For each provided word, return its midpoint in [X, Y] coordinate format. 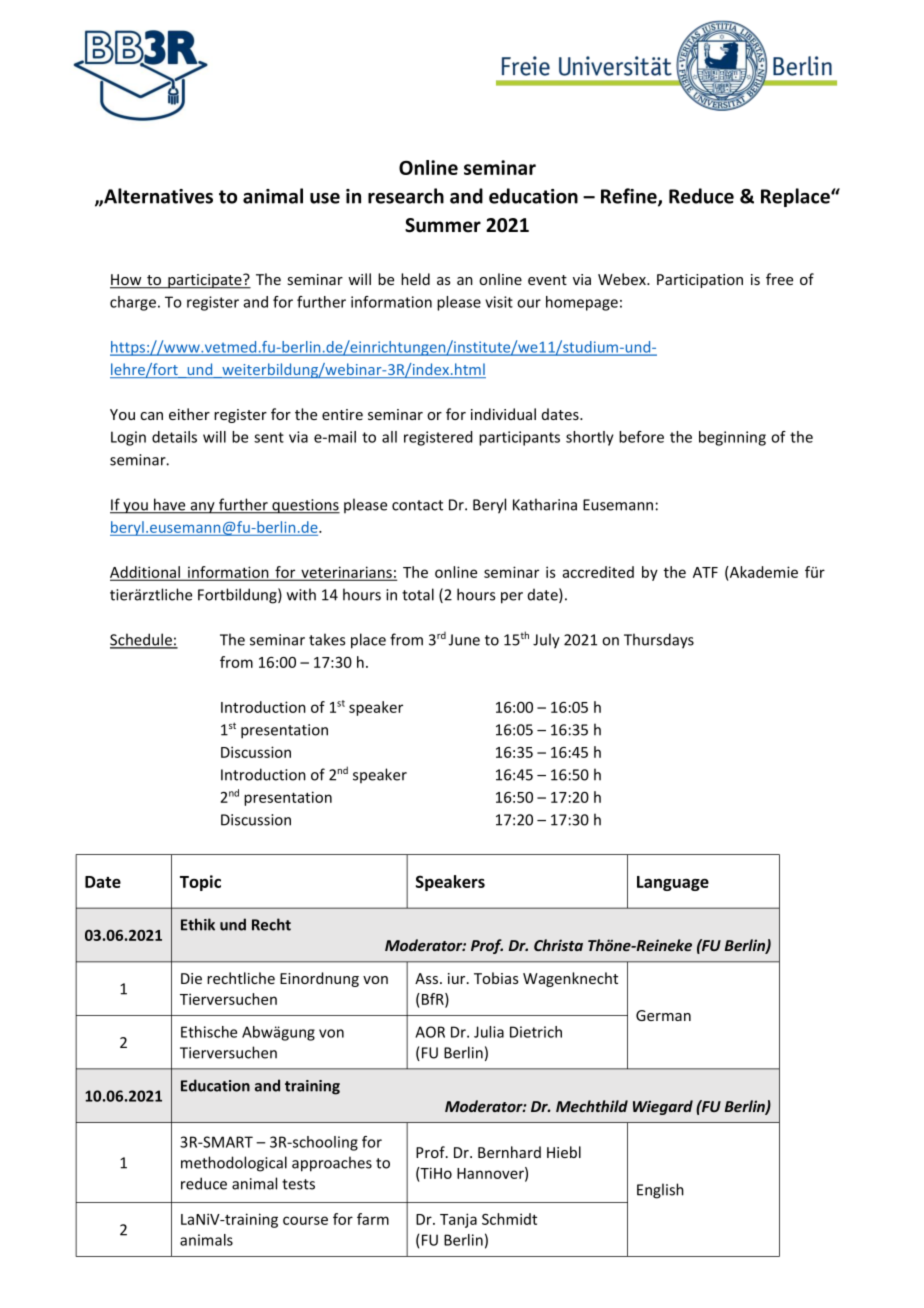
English [660, 1191]
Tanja [458, 1220]
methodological [234, 1164]
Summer [443, 225]
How [127, 281]
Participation [700, 281]
